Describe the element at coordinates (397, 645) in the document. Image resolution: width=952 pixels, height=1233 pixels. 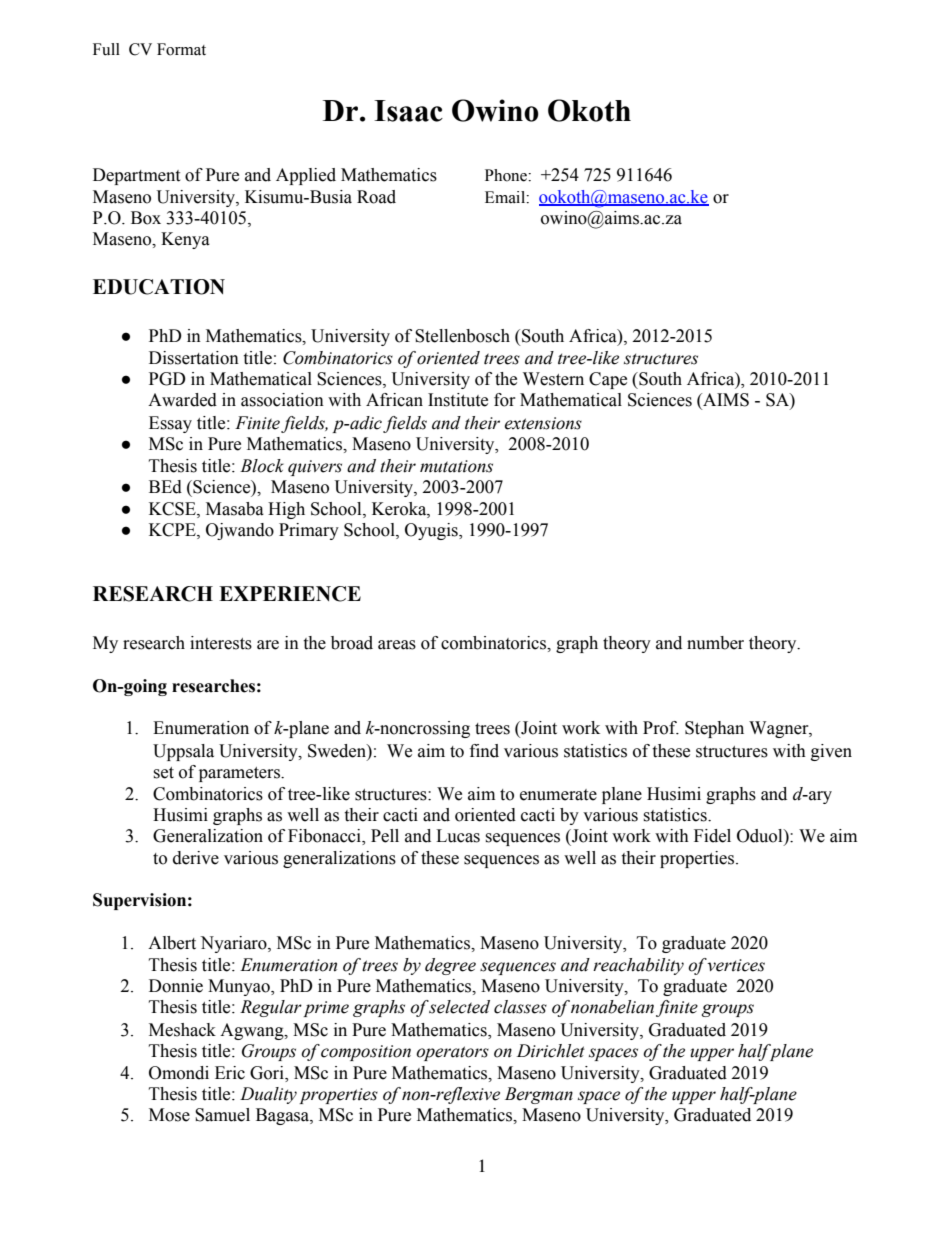
I see `areas` at that location.
